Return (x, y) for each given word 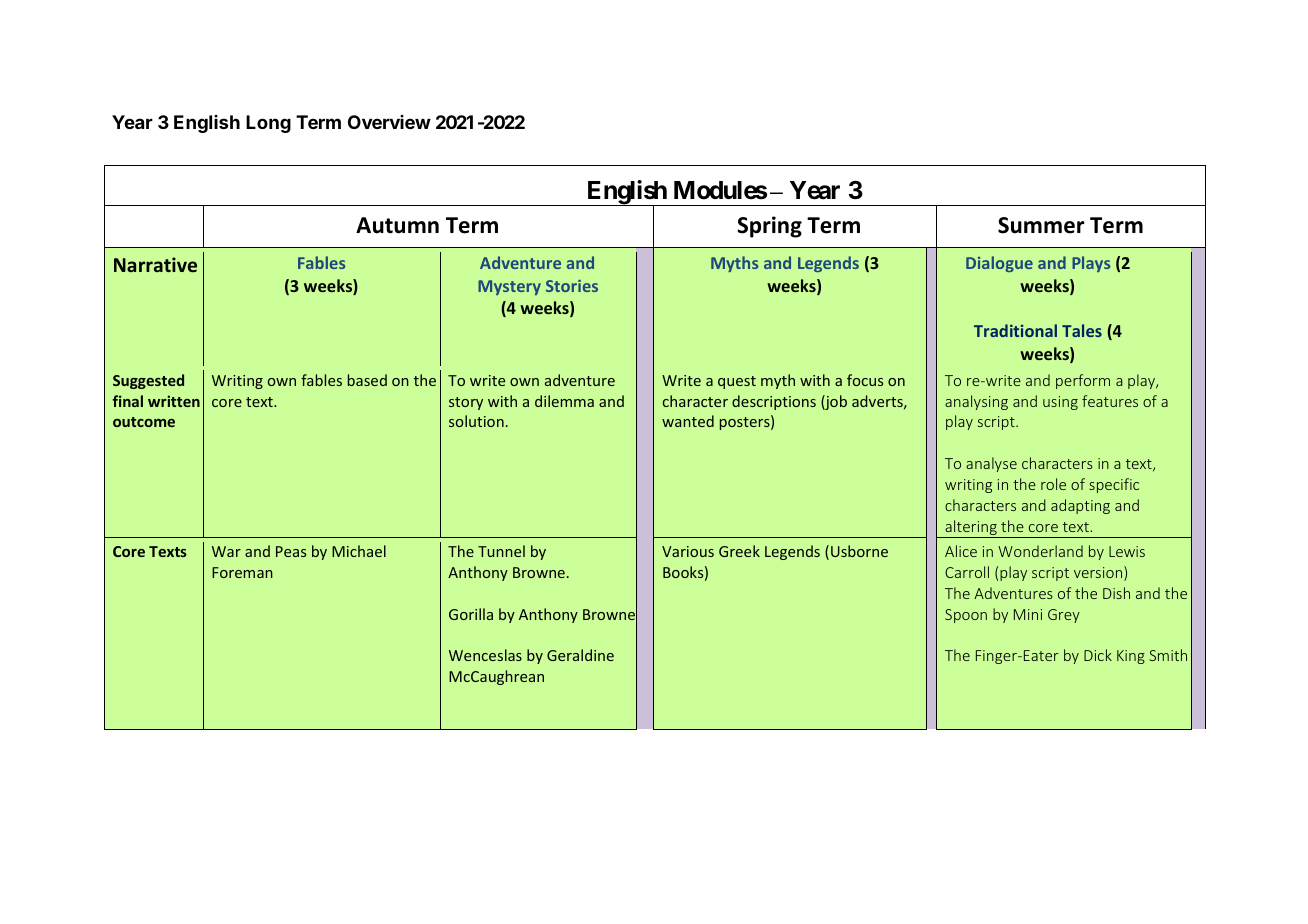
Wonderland (1040, 551)
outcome (144, 422)
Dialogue (999, 264)
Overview (389, 122)
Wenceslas (485, 655)
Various (688, 551)
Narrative (155, 264)
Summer (1041, 225)
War (226, 551)
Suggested (148, 381)
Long (268, 124)
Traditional (1015, 330)
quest (737, 382)
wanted (688, 421)
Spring (769, 227)
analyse (991, 464)
